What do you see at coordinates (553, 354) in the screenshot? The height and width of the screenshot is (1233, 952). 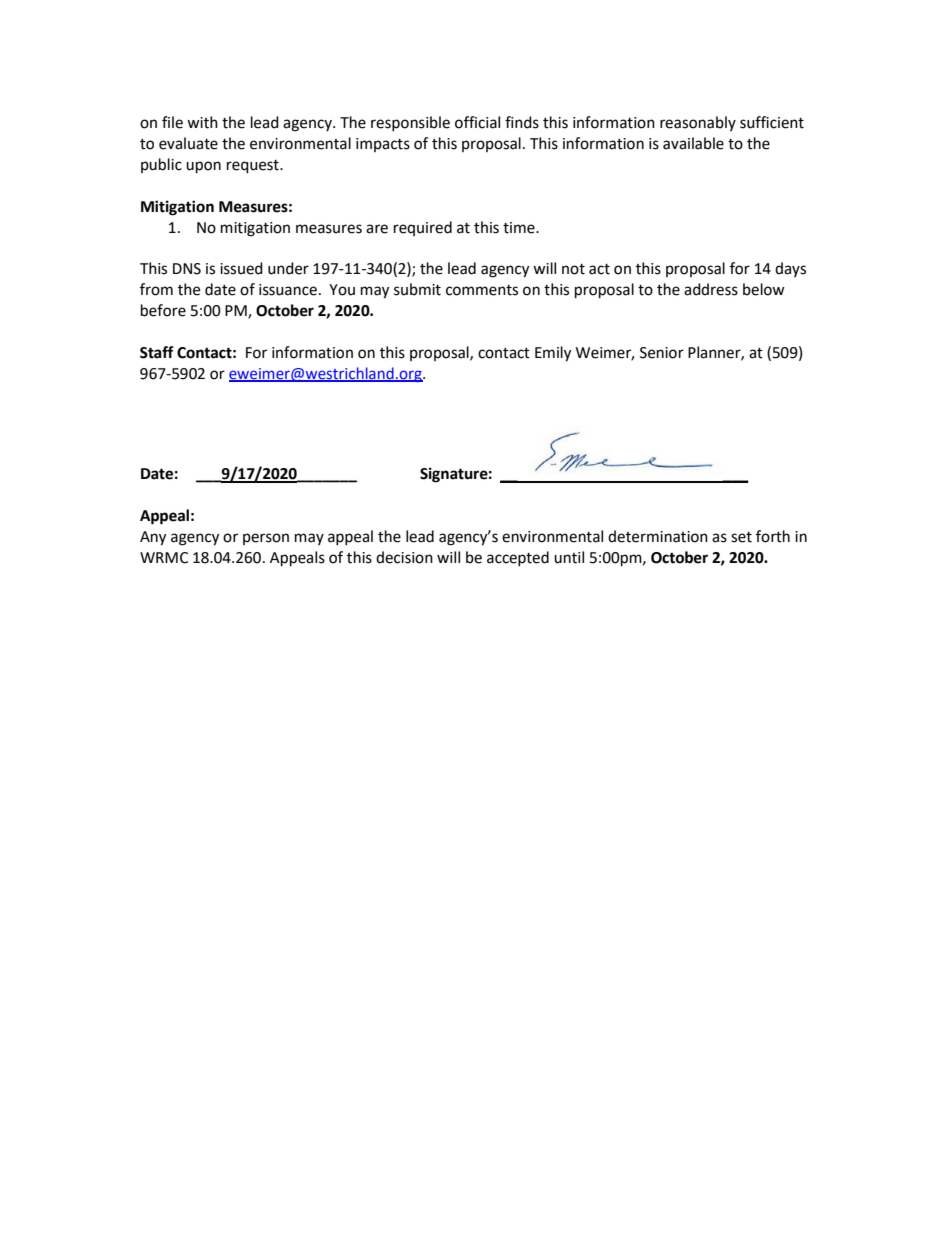 I see `Emily` at bounding box center [553, 354].
